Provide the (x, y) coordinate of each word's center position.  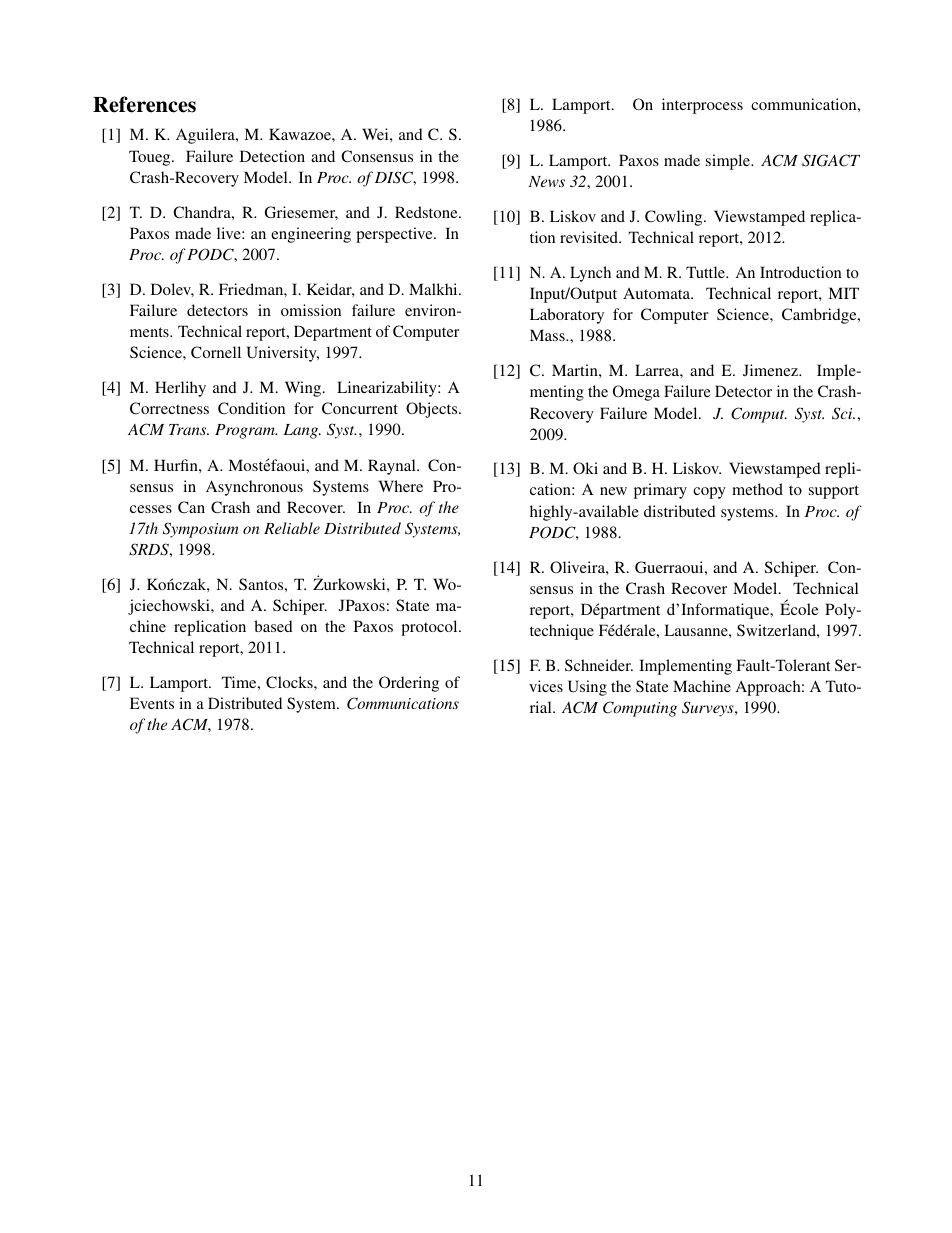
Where (401, 486)
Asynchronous (254, 488)
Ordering (409, 684)
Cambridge (820, 316)
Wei (376, 134)
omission (311, 310)
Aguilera (206, 136)
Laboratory (567, 316)
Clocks (290, 682)
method (757, 489)
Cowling (675, 218)
